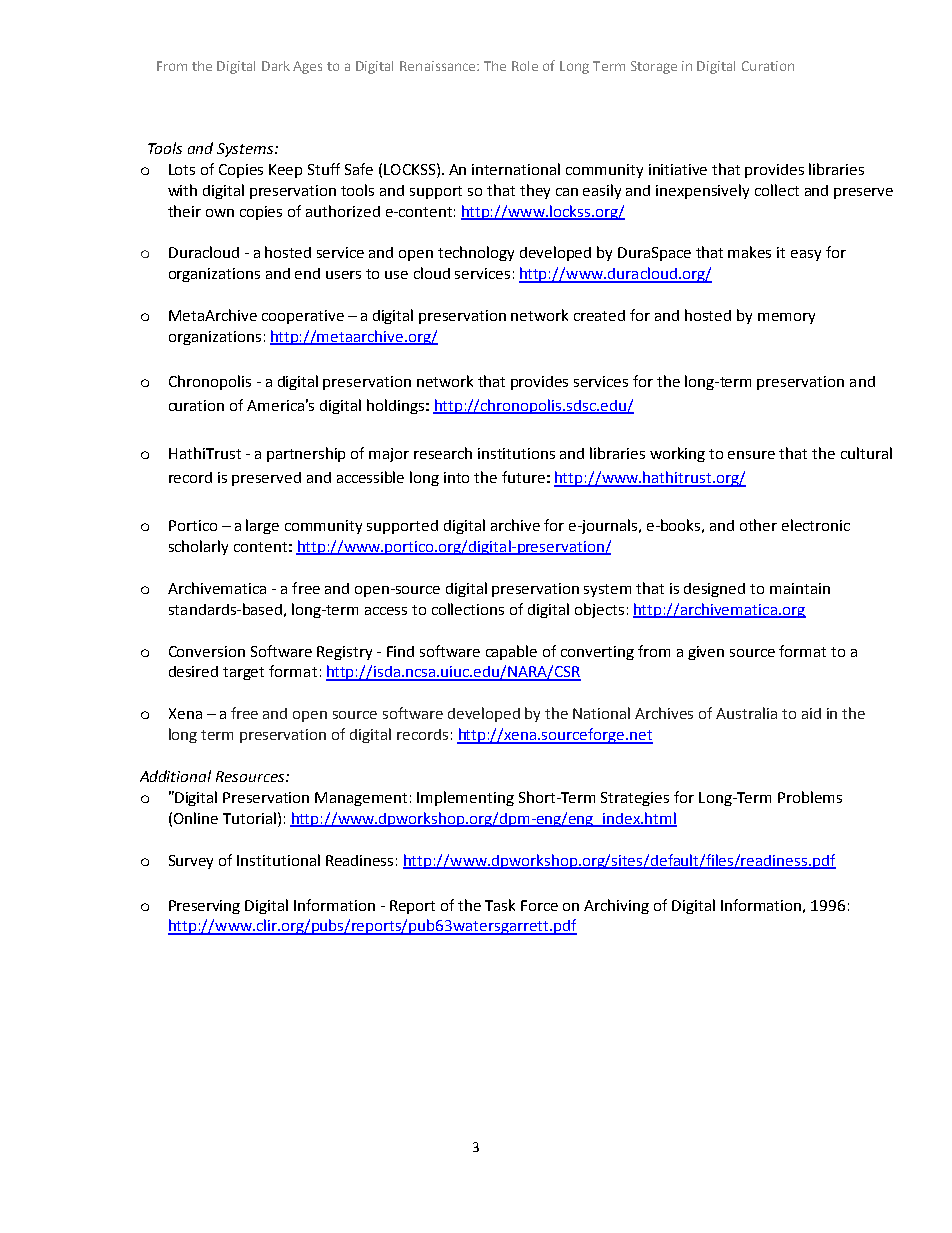  Describe the element at coordinates (786, 318) in the image. I see `memory` at that location.
